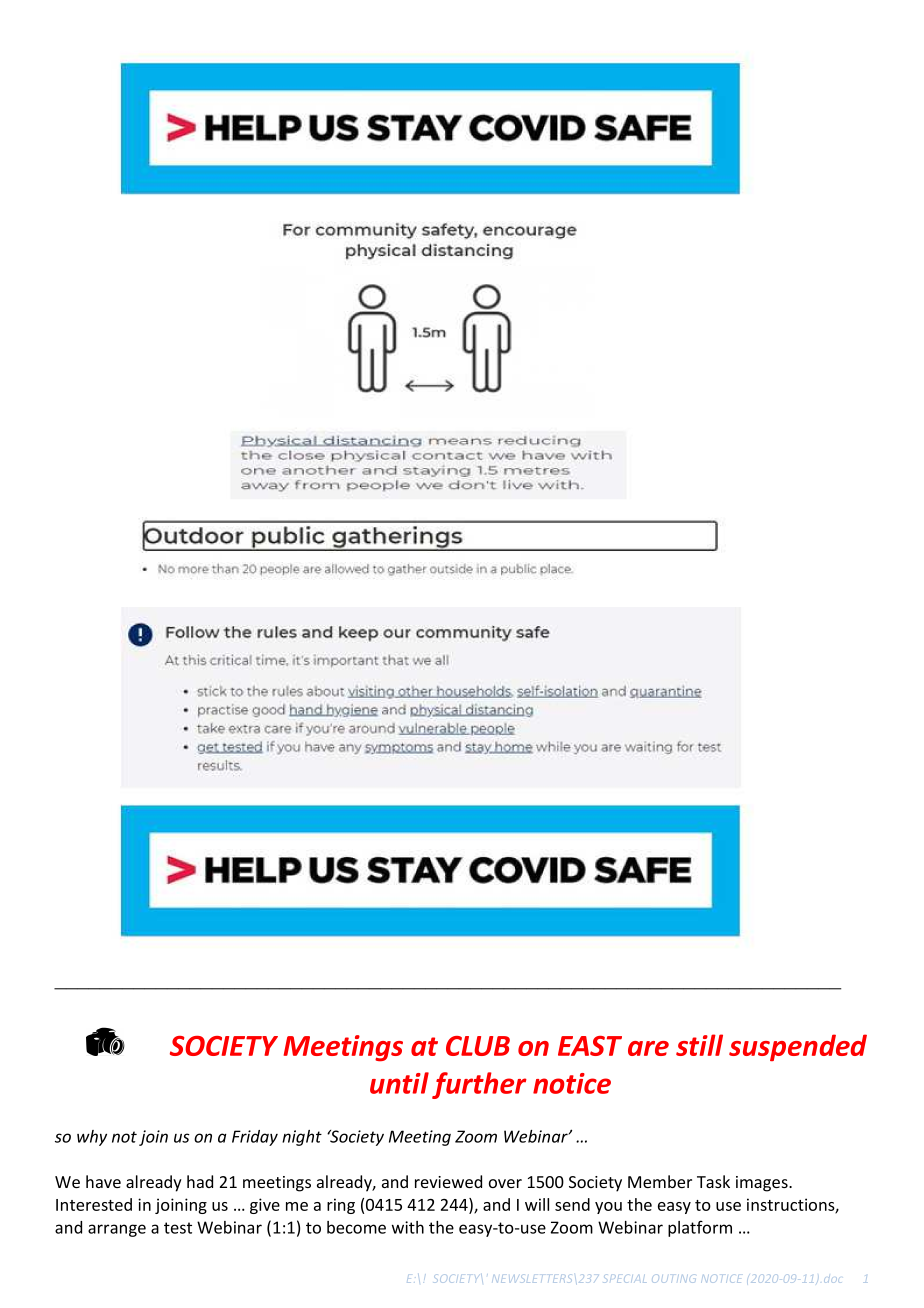 The height and width of the document is (1308, 924). Describe the element at coordinates (200, 1181) in the document. I see `had` at that location.
